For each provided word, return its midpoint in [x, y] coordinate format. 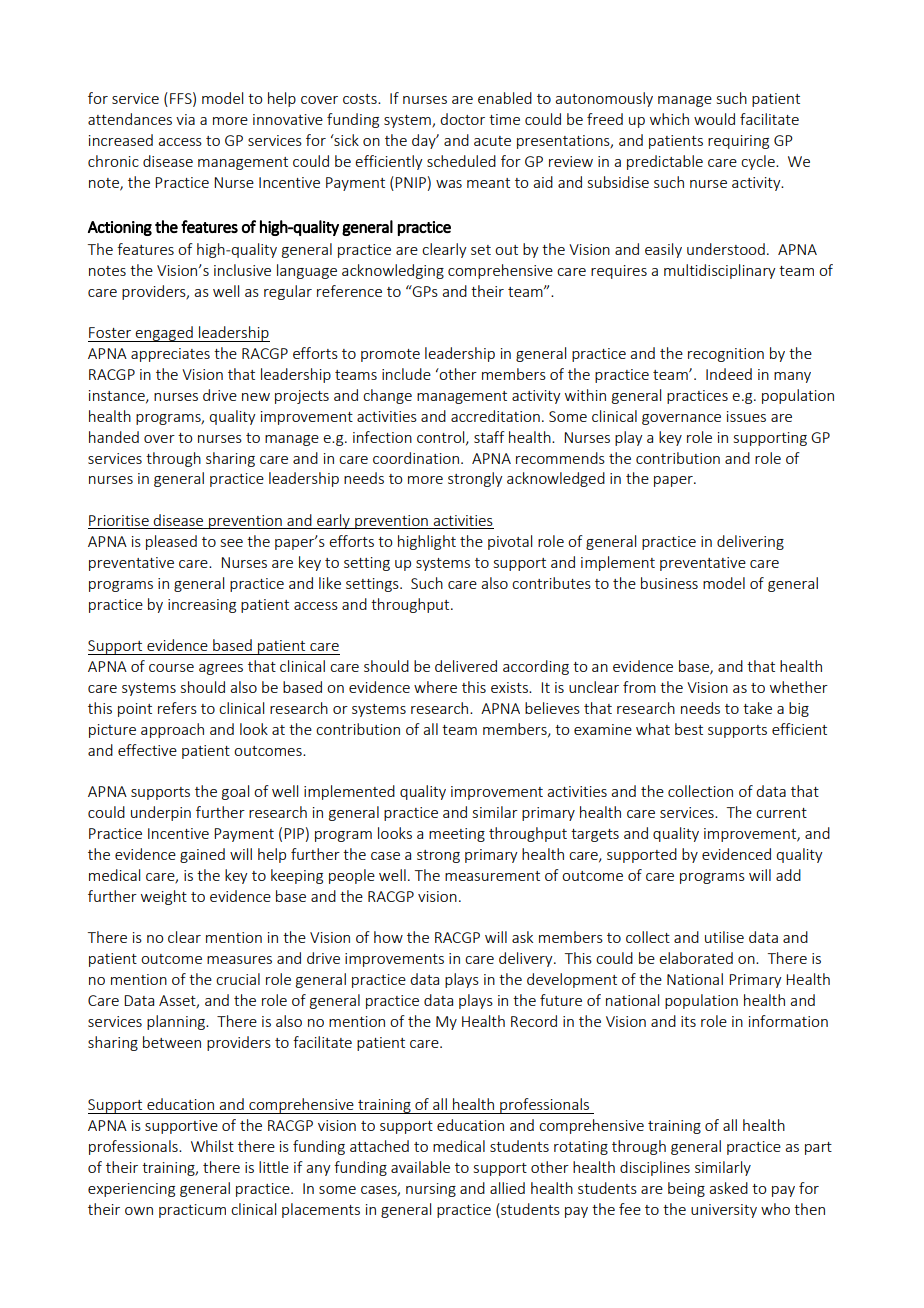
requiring [738, 142]
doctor [462, 119]
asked [728, 1188]
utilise [724, 937]
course [171, 668]
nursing [431, 1190]
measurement [492, 876]
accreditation [495, 416]
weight [164, 897]
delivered [466, 666]
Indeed [729, 374]
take [757, 708]
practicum [192, 1211]
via [185, 119]
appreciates [170, 355]
